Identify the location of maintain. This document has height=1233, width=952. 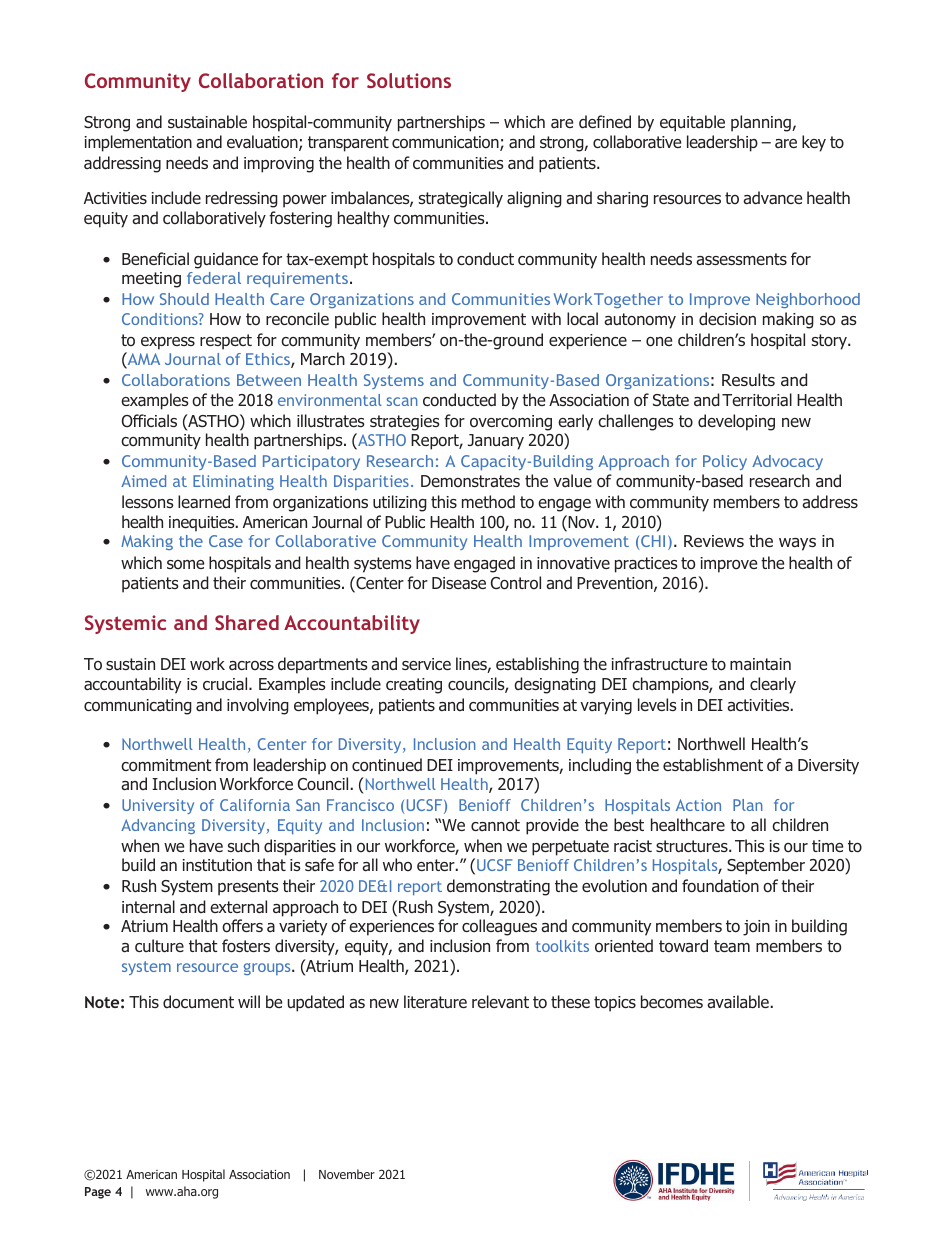
(760, 664).
